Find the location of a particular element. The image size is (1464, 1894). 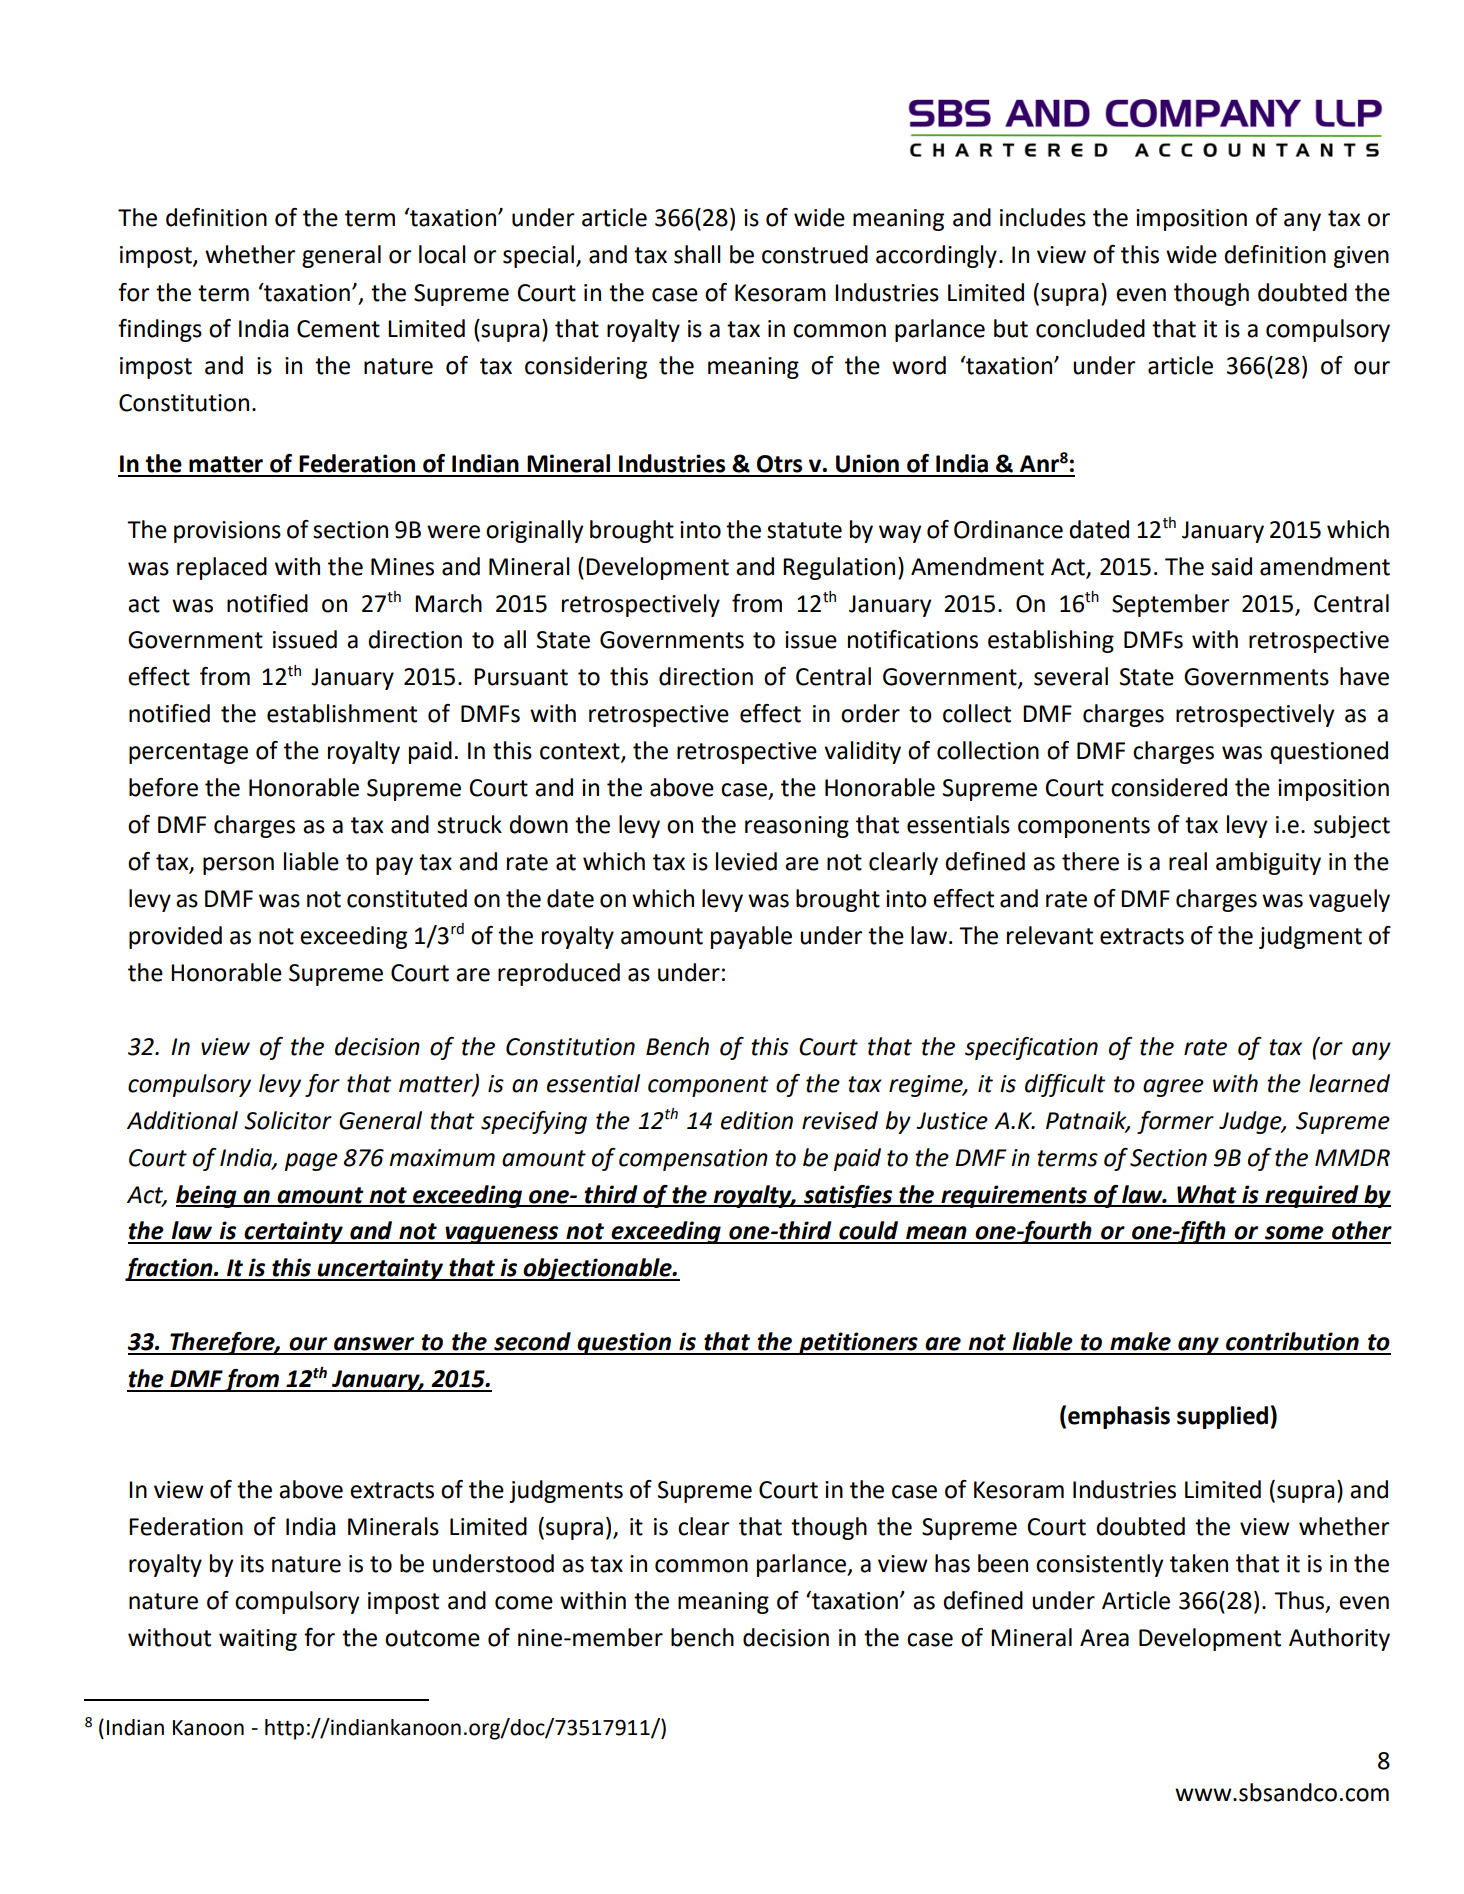

been is located at coordinates (1003, 1563).
